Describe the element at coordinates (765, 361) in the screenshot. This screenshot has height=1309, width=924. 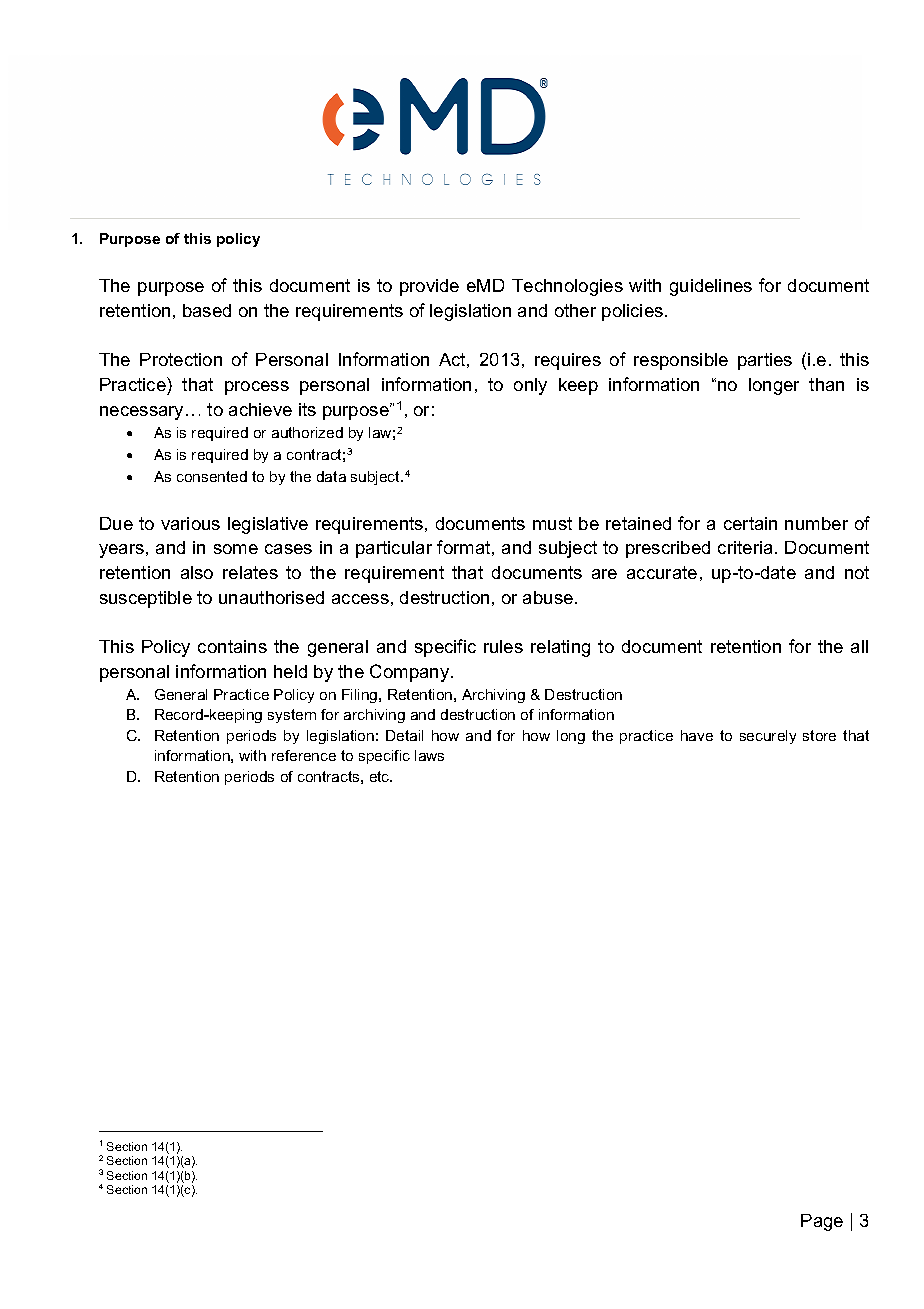
I see `parties` at that location.
